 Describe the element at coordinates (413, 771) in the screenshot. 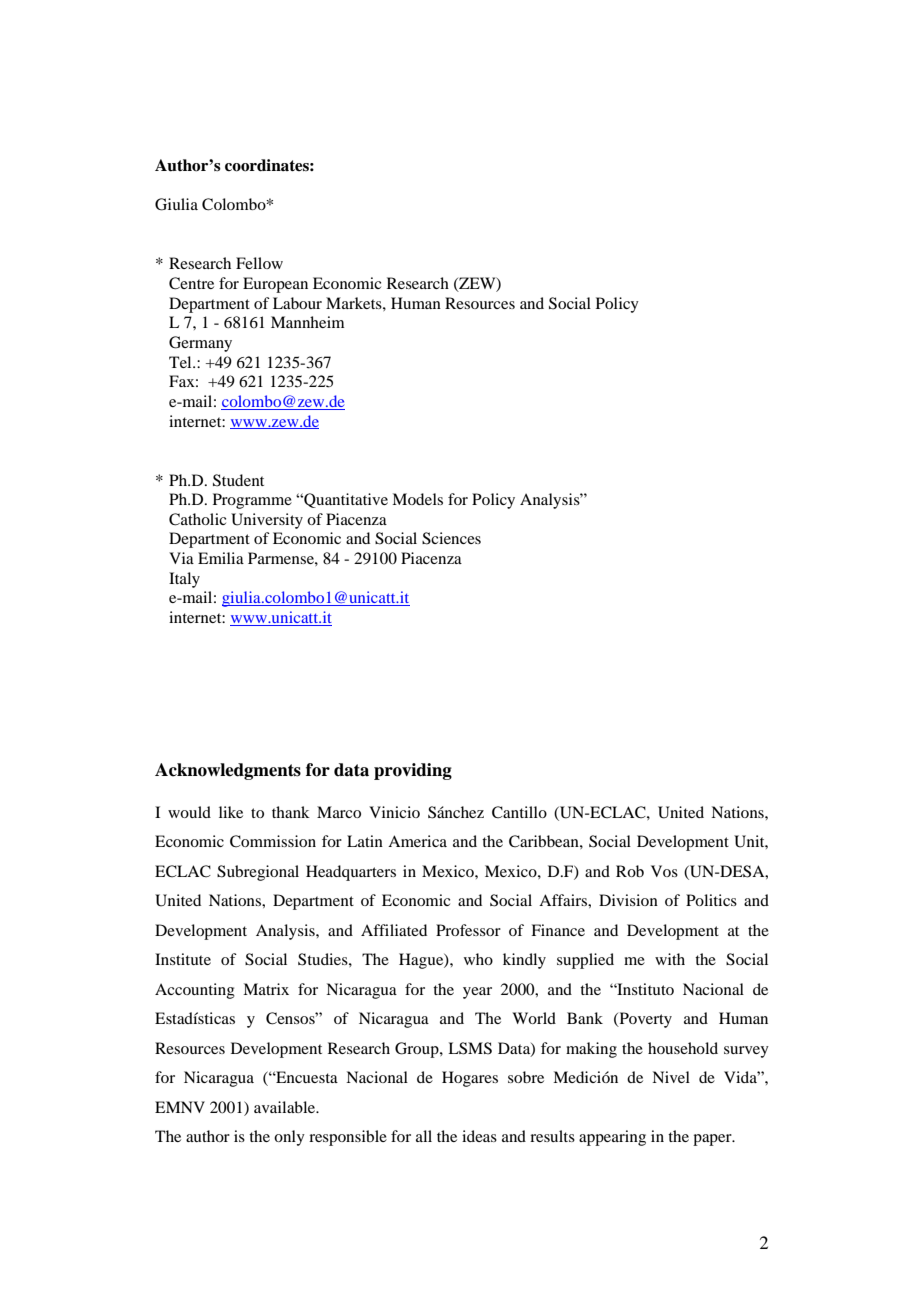

I see `providing` at that location.
